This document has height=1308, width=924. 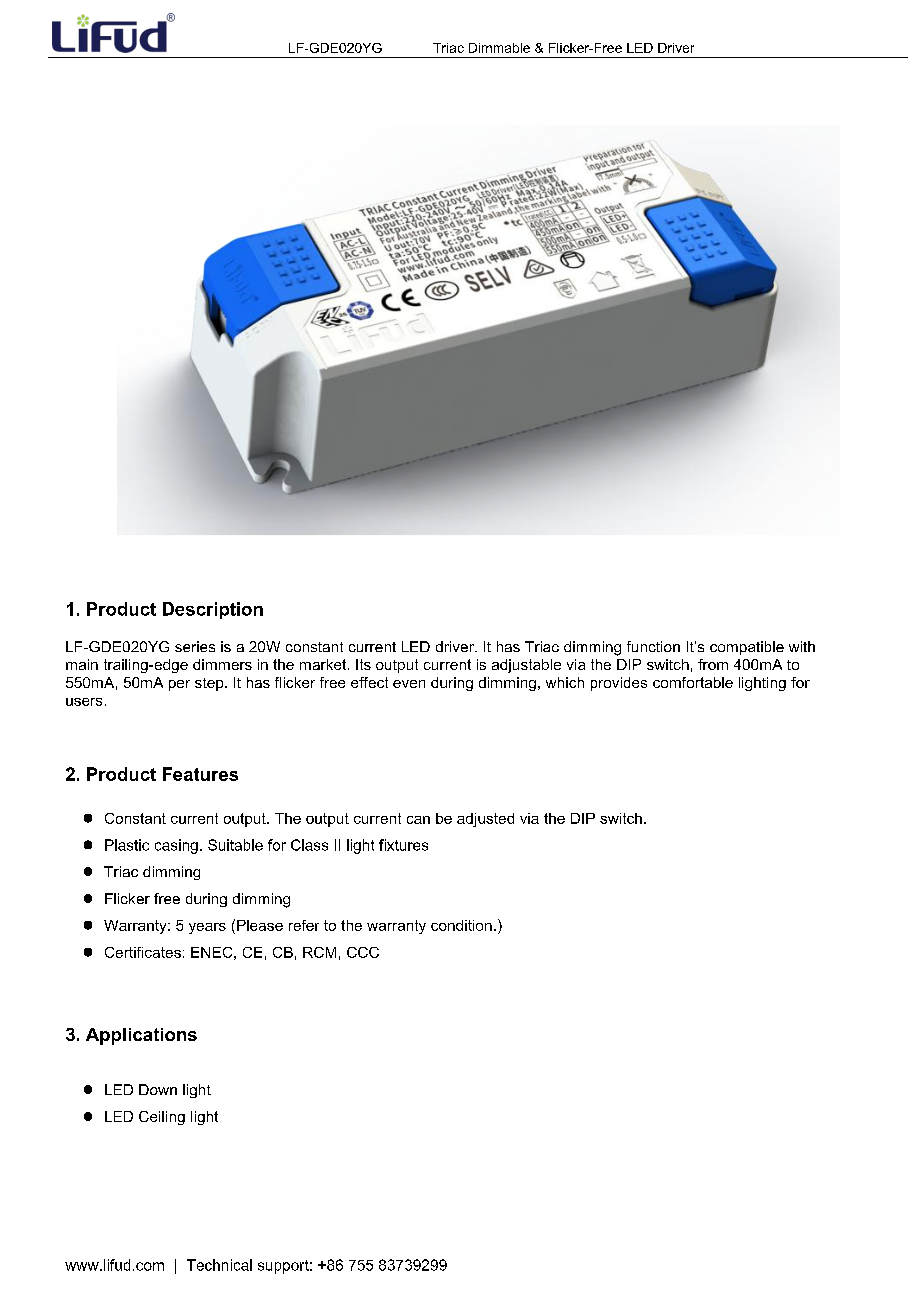 I want to click on from, so click(x=713, y=664).
